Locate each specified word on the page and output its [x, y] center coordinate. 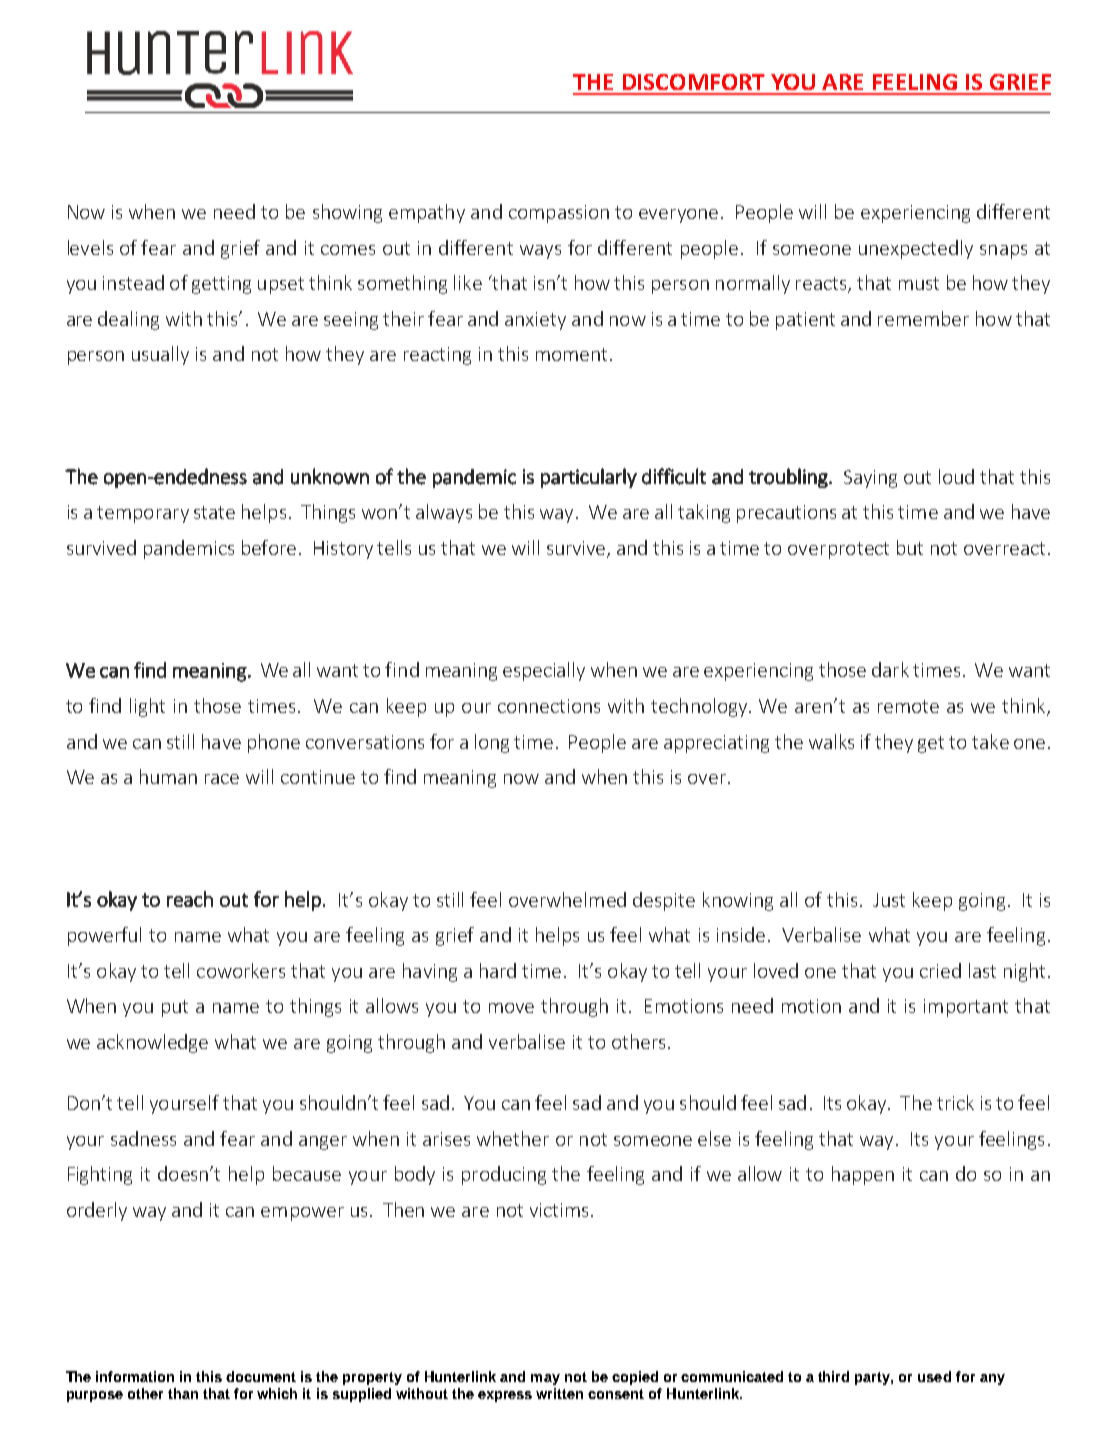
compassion [559, 214]
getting [221, 285]
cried [940, 970]
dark [890, 669]
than [183, 1393]
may [545, 1379]
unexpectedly [916, 249]
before [271, 547]
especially [544, 671]
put [175, 1008]
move [511, 1008]
